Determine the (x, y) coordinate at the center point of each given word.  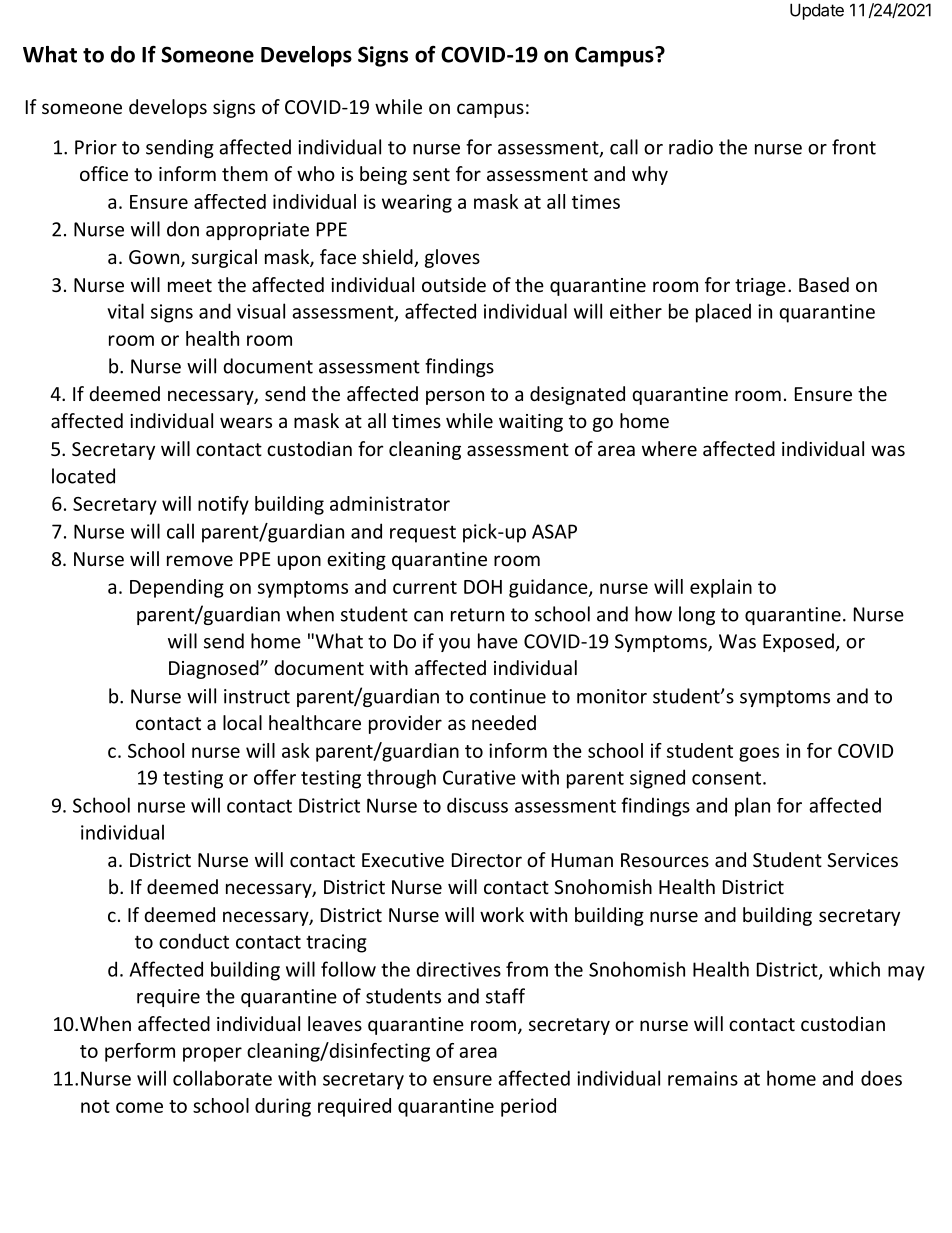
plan (752, 807)
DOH (483, 587)
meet (190, 285)
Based (824, 284)
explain (721, 588)
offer (275, 777)
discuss (477, 805)
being (383, 175)
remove (200, 560)
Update (817, 11)
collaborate (222, 1078)
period (528, 1107)
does (881, 1078)
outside (454, 284)
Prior (96, 147)
